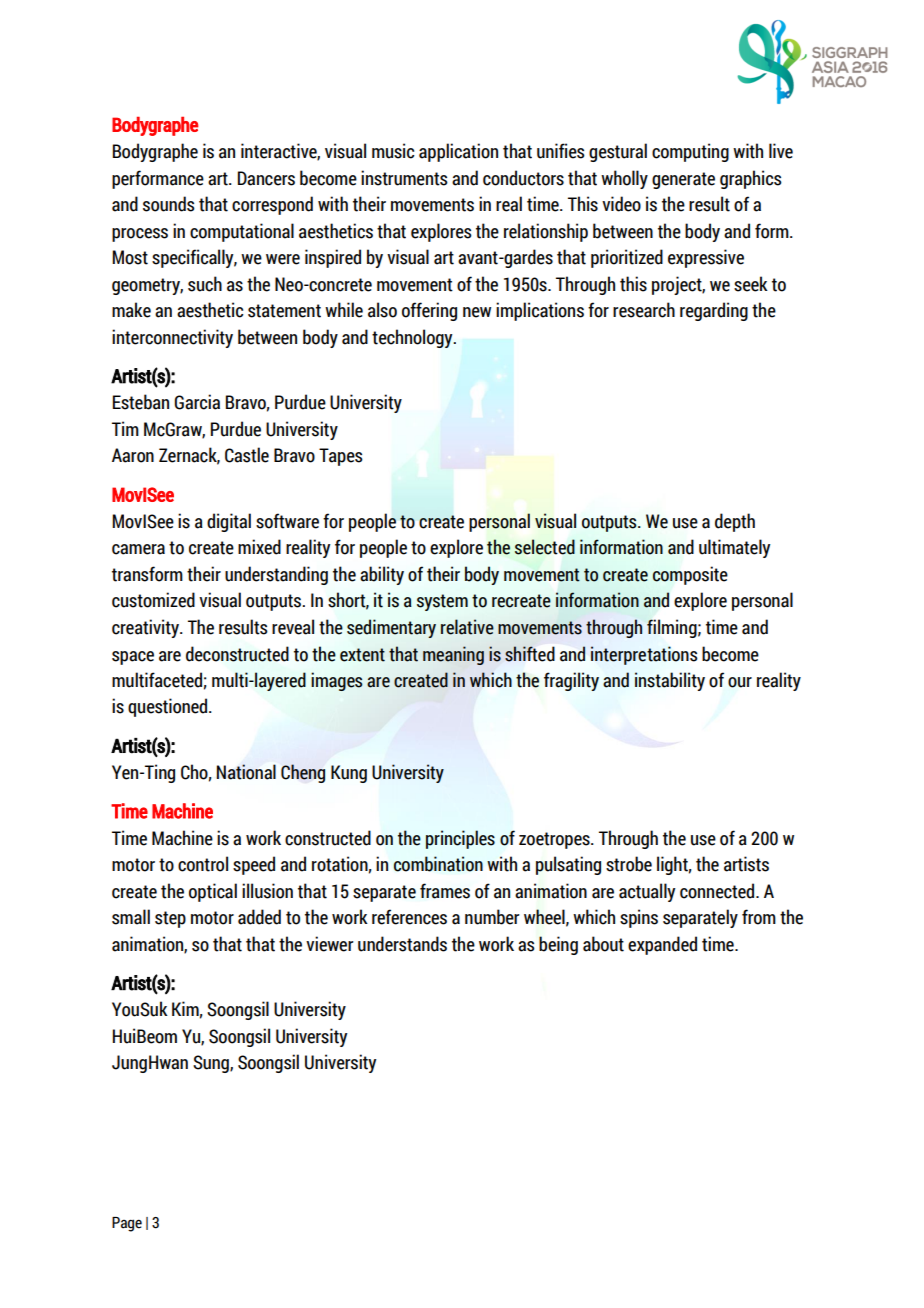 This page has width=924, height=1308. I want to click on combination, so click(438, 864).
